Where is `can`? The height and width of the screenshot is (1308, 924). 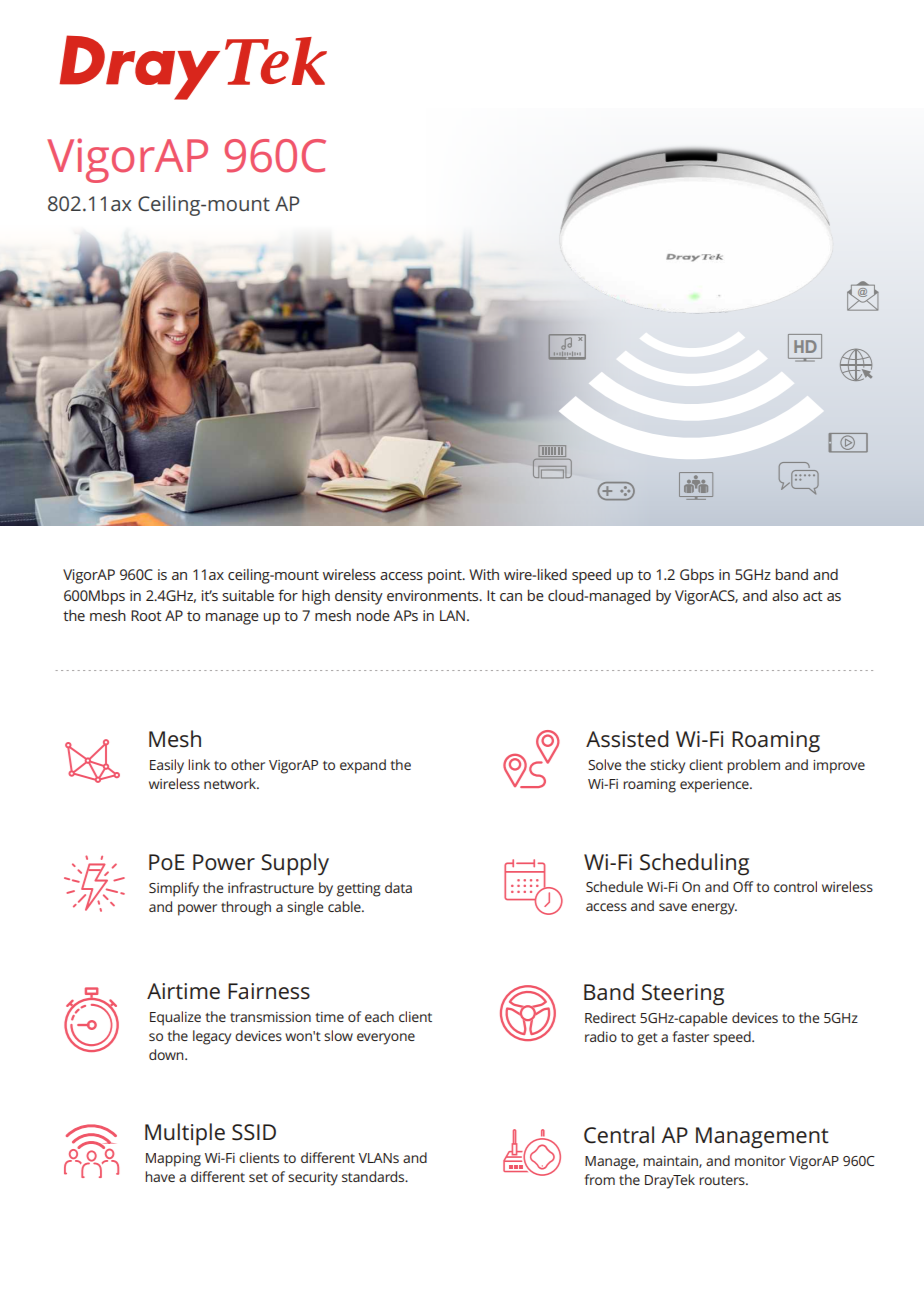
can is located at coordinates (511, 597).
